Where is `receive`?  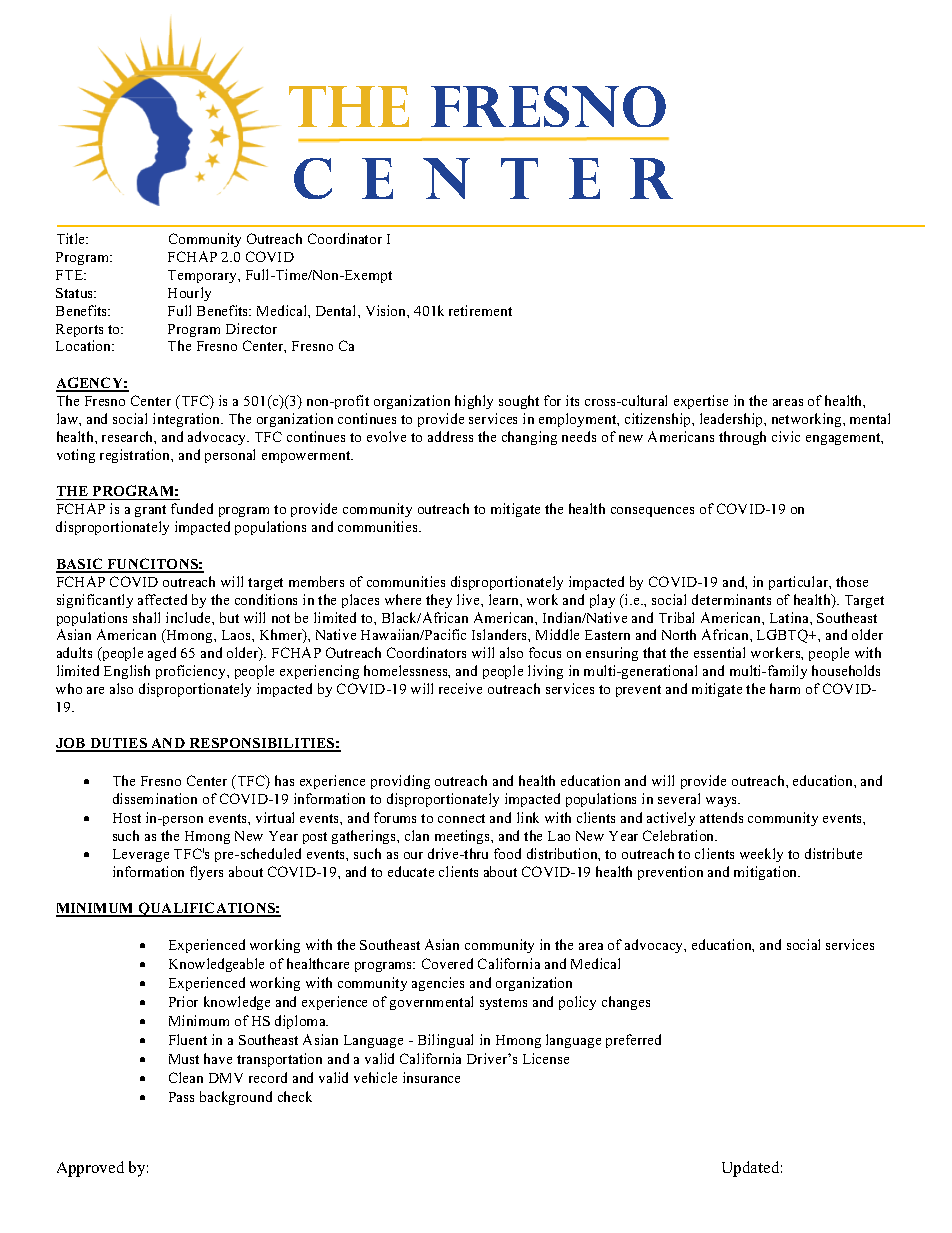
receive is located at coordinates (460, 688).
